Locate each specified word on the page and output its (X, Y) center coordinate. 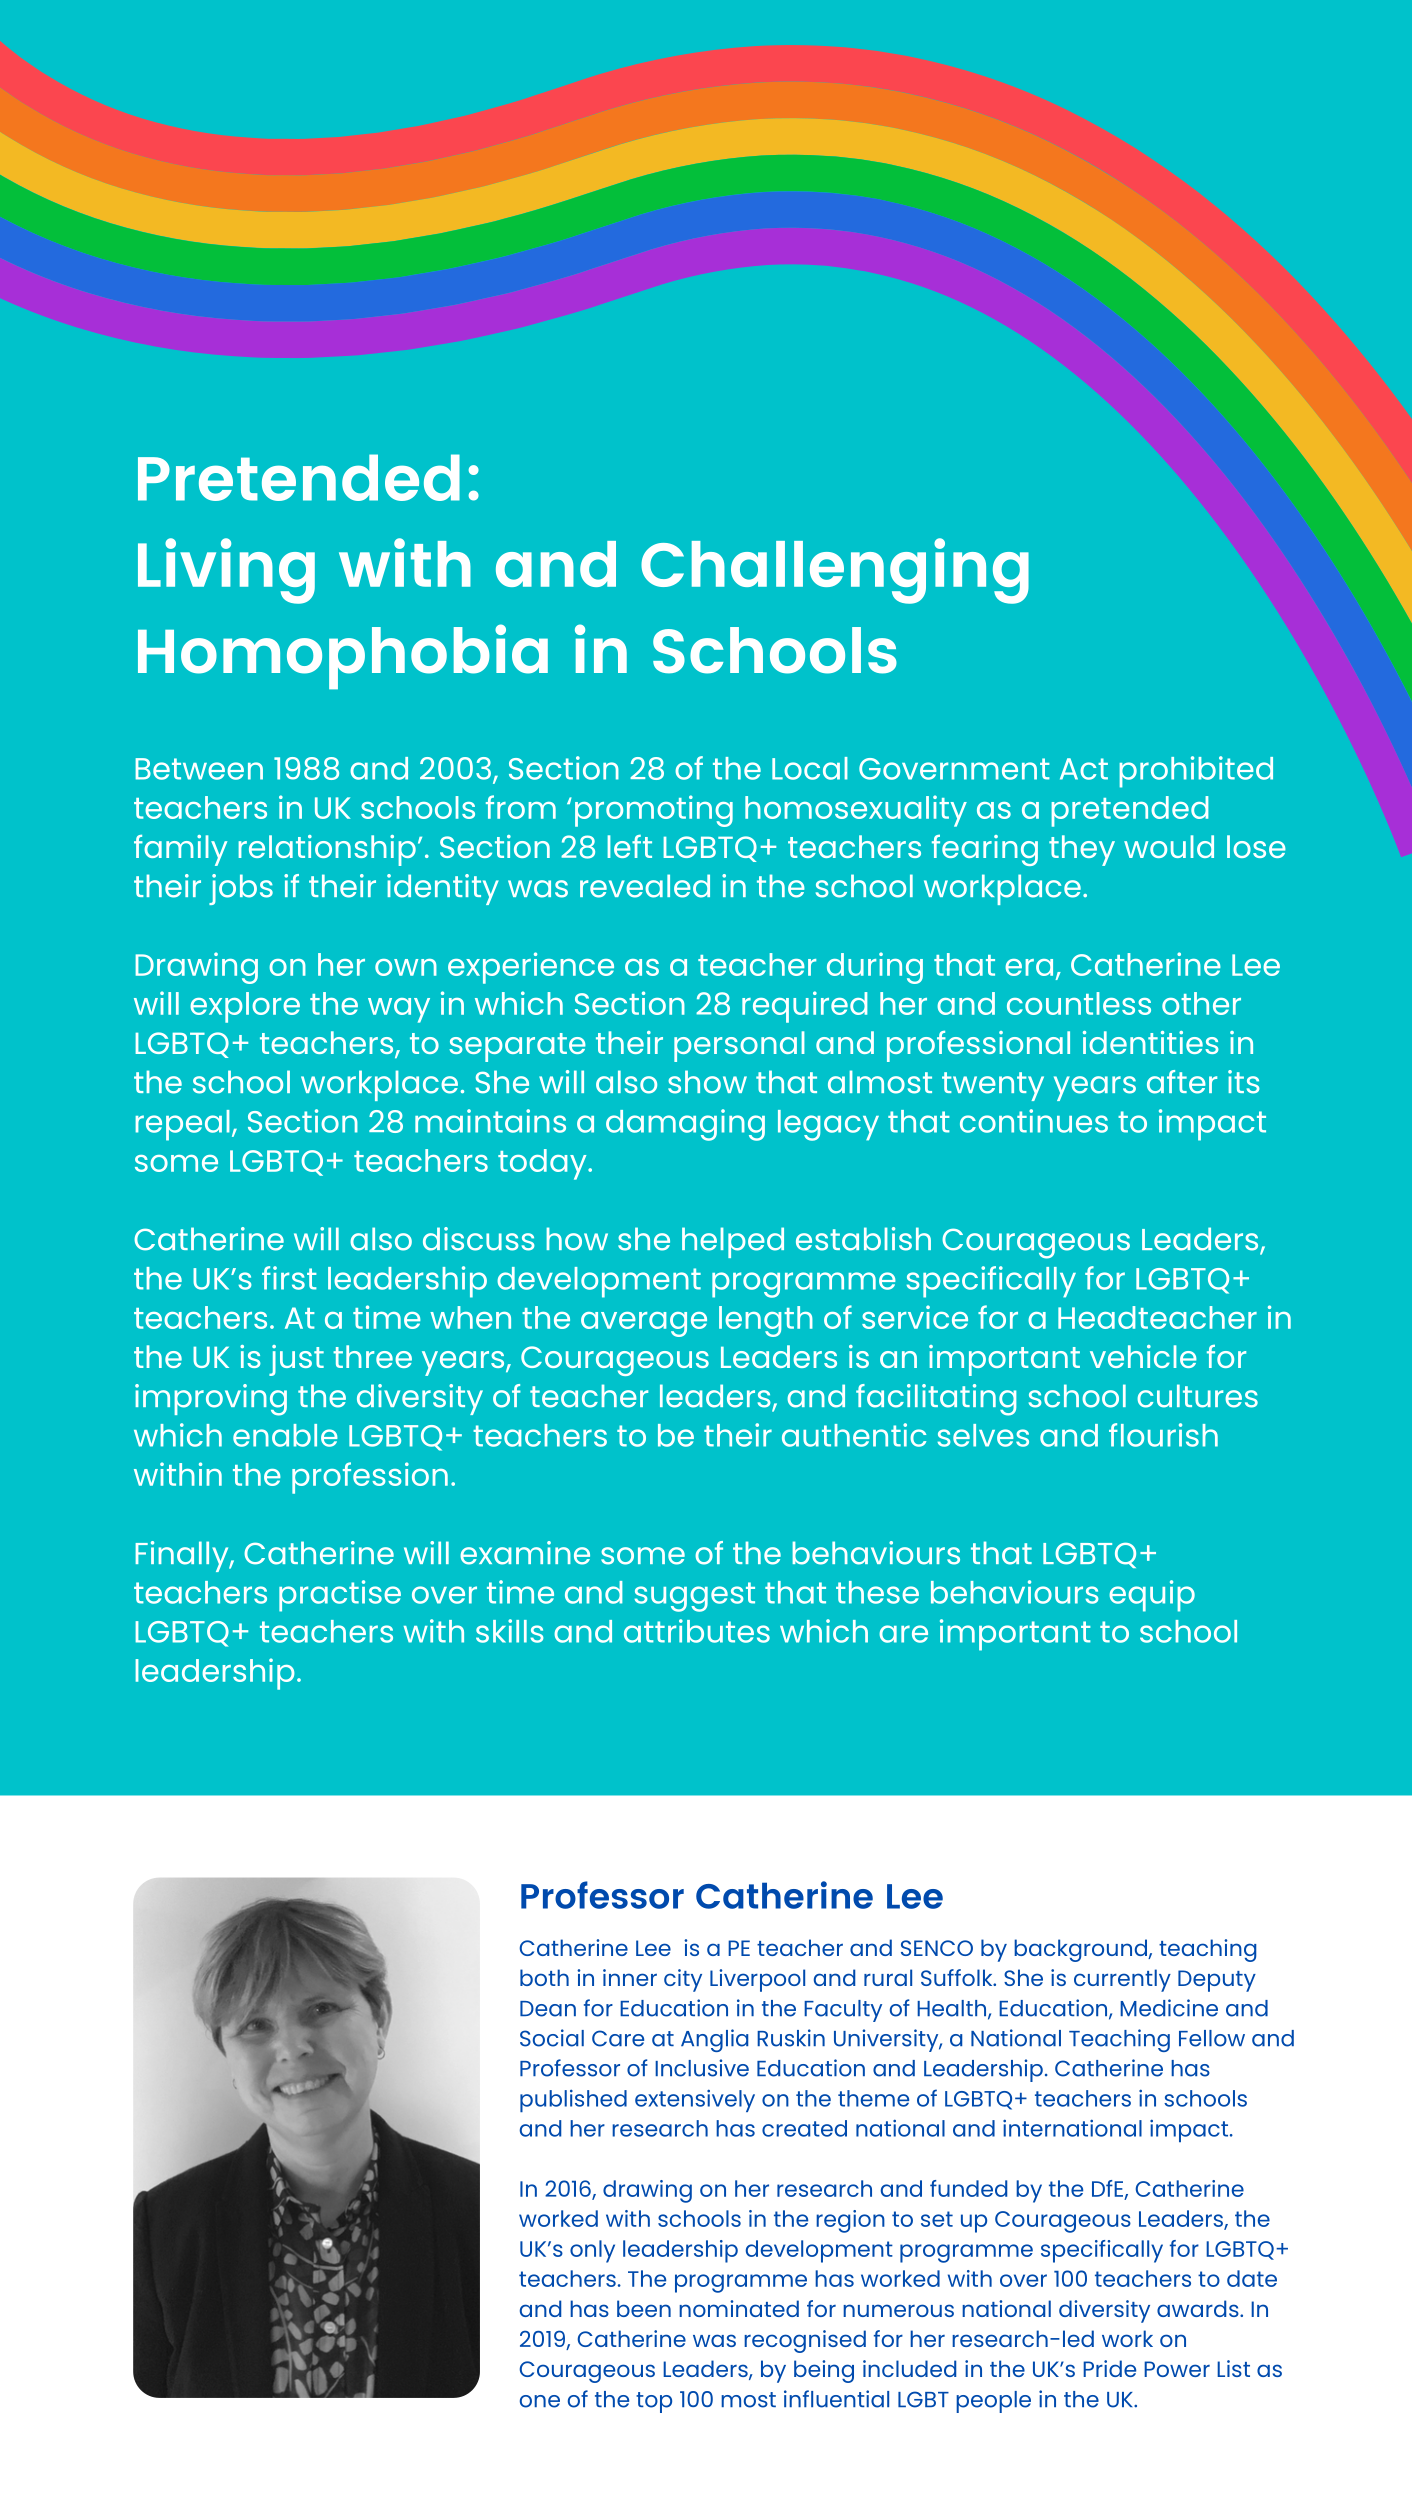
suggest (695, 1597)
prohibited (1196, 772)
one (540, 2401)
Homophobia (343, 657)
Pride (1109, 2368)
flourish (1163, 1435)
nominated (739, 2308)
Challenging (835, 571)
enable (285, 1435)
